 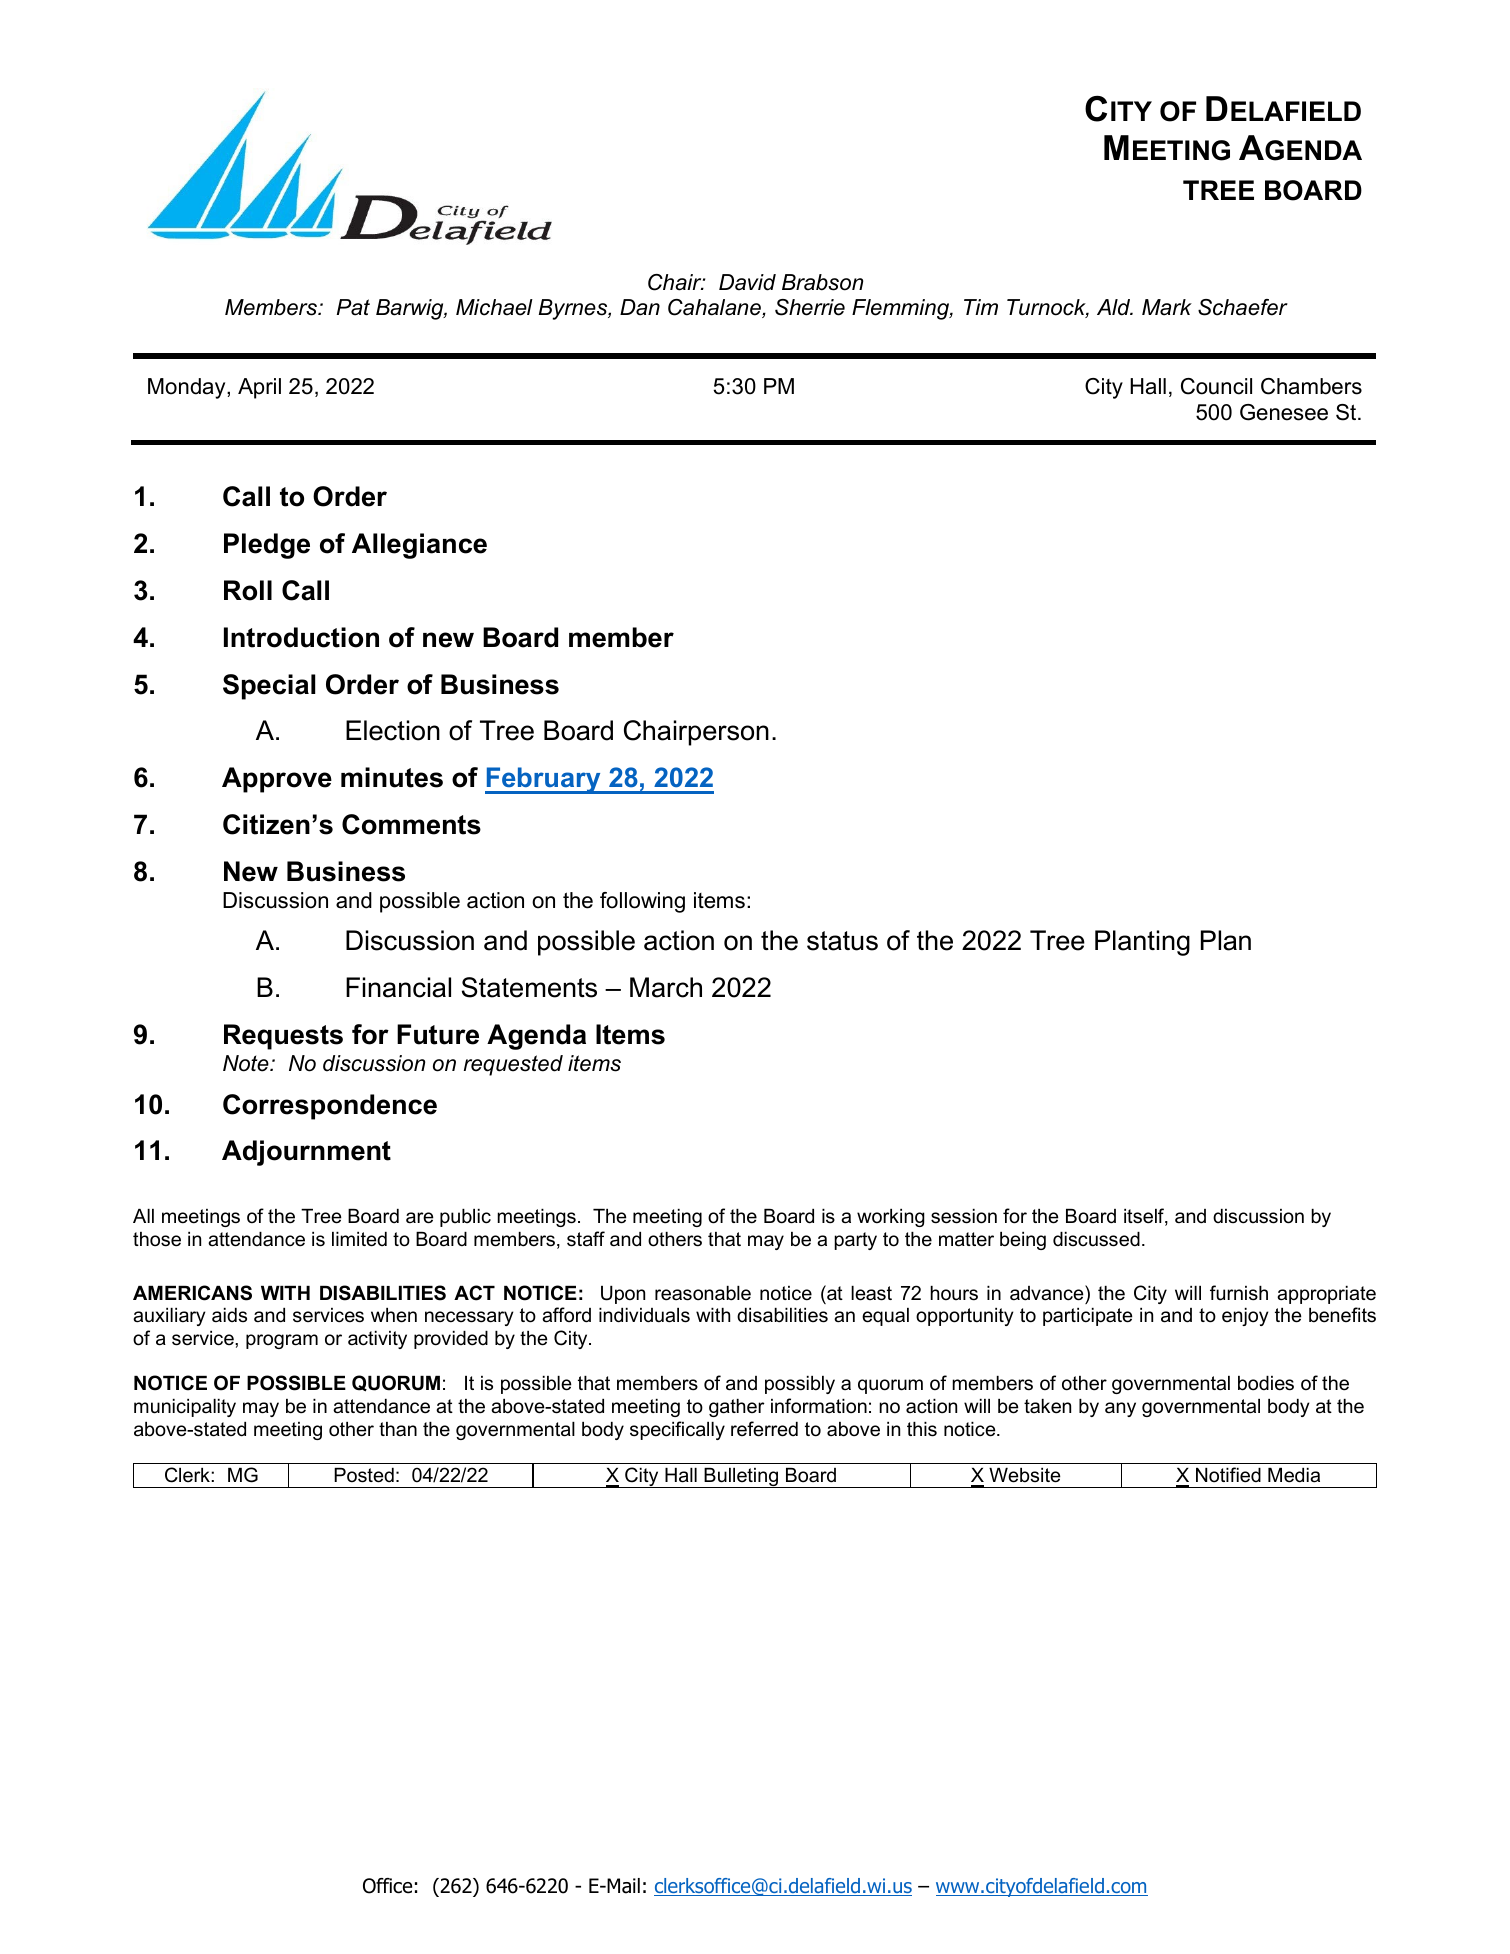 What do you see at coordinates (248, 590) in the image?
I see `Roll` at bounding box center [248, 590].
